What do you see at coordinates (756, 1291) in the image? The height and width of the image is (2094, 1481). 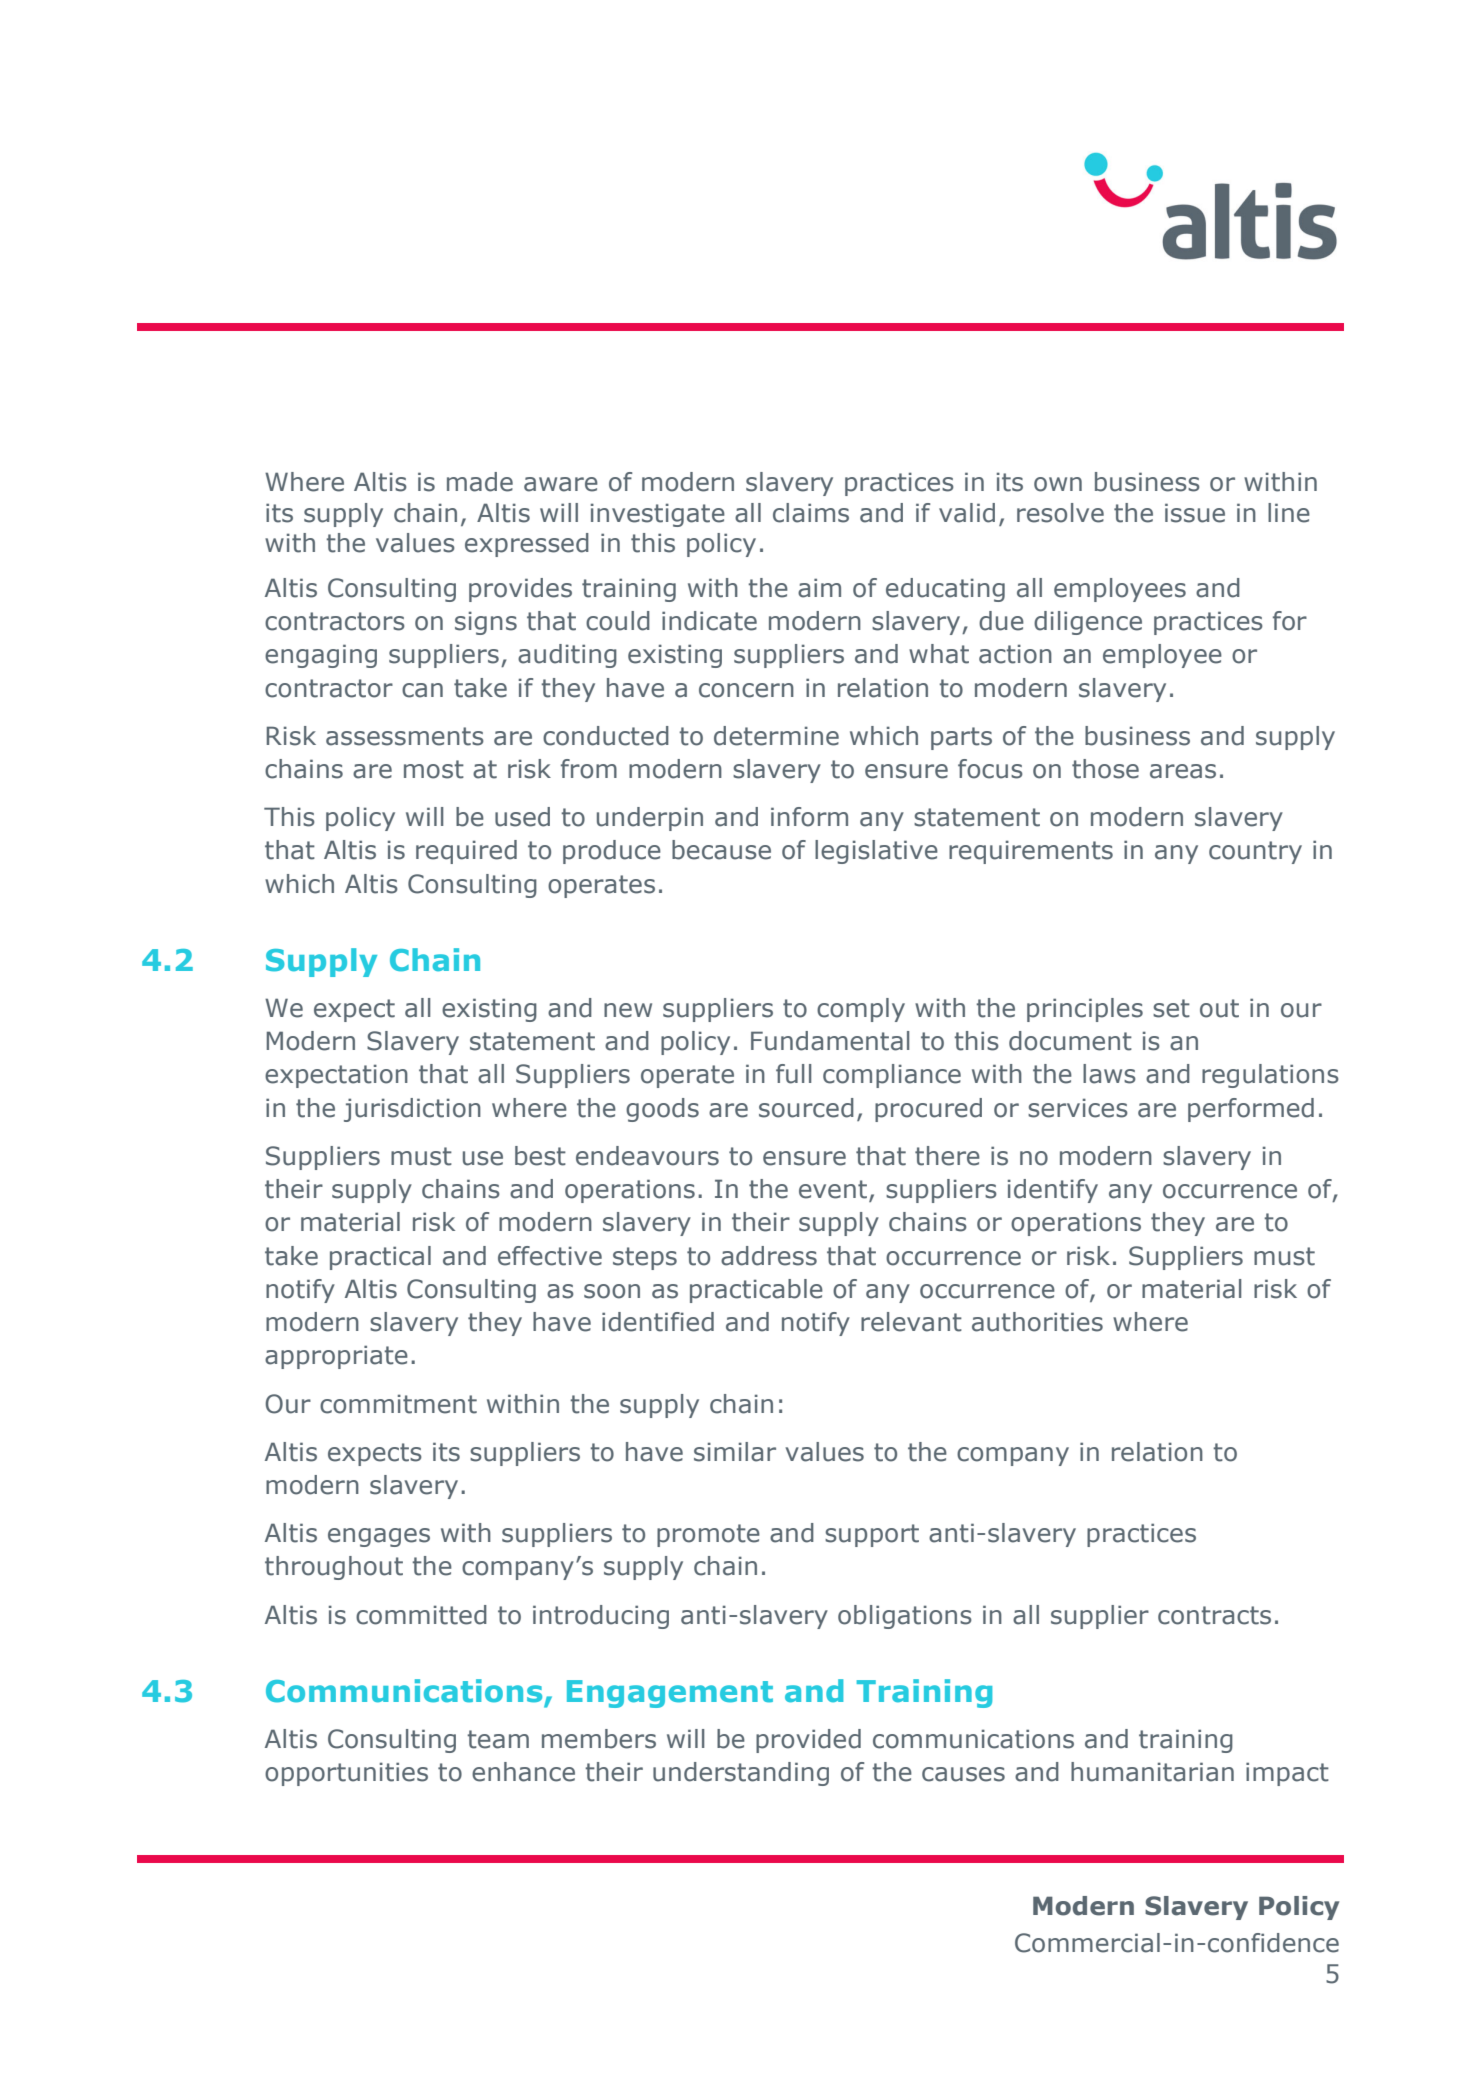 I see `practicable` at bounding box center [756, 1291].
